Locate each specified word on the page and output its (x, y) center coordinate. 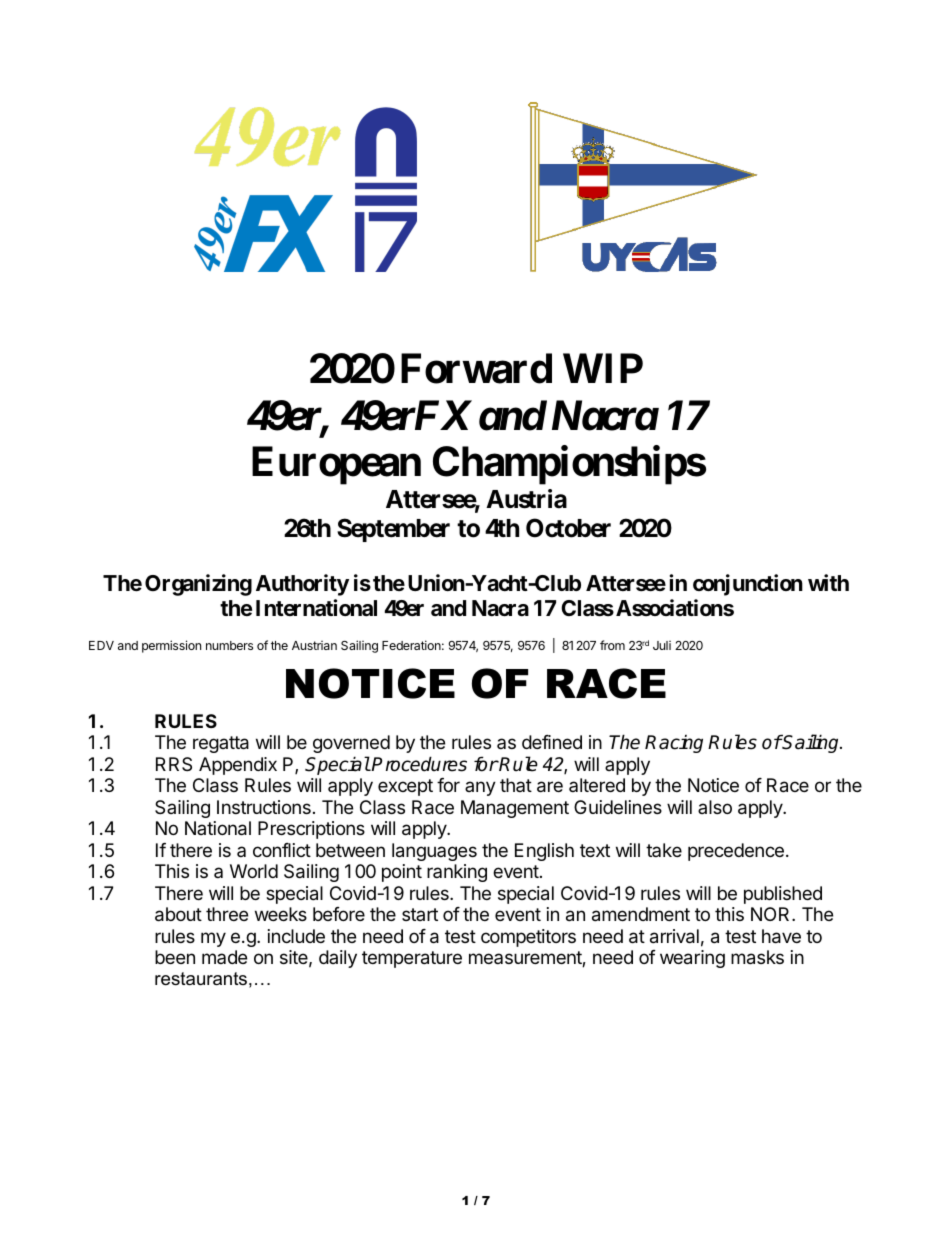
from (612, 645)
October (568, 528)
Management (515, 809)
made (224, 957)
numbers (229, 645)
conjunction (748, 585)
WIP (603, 368)
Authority (302, 585)
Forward (476, 369)
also (715, 807)
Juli (662, 645)
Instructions (264, 807)
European (336, 466)
